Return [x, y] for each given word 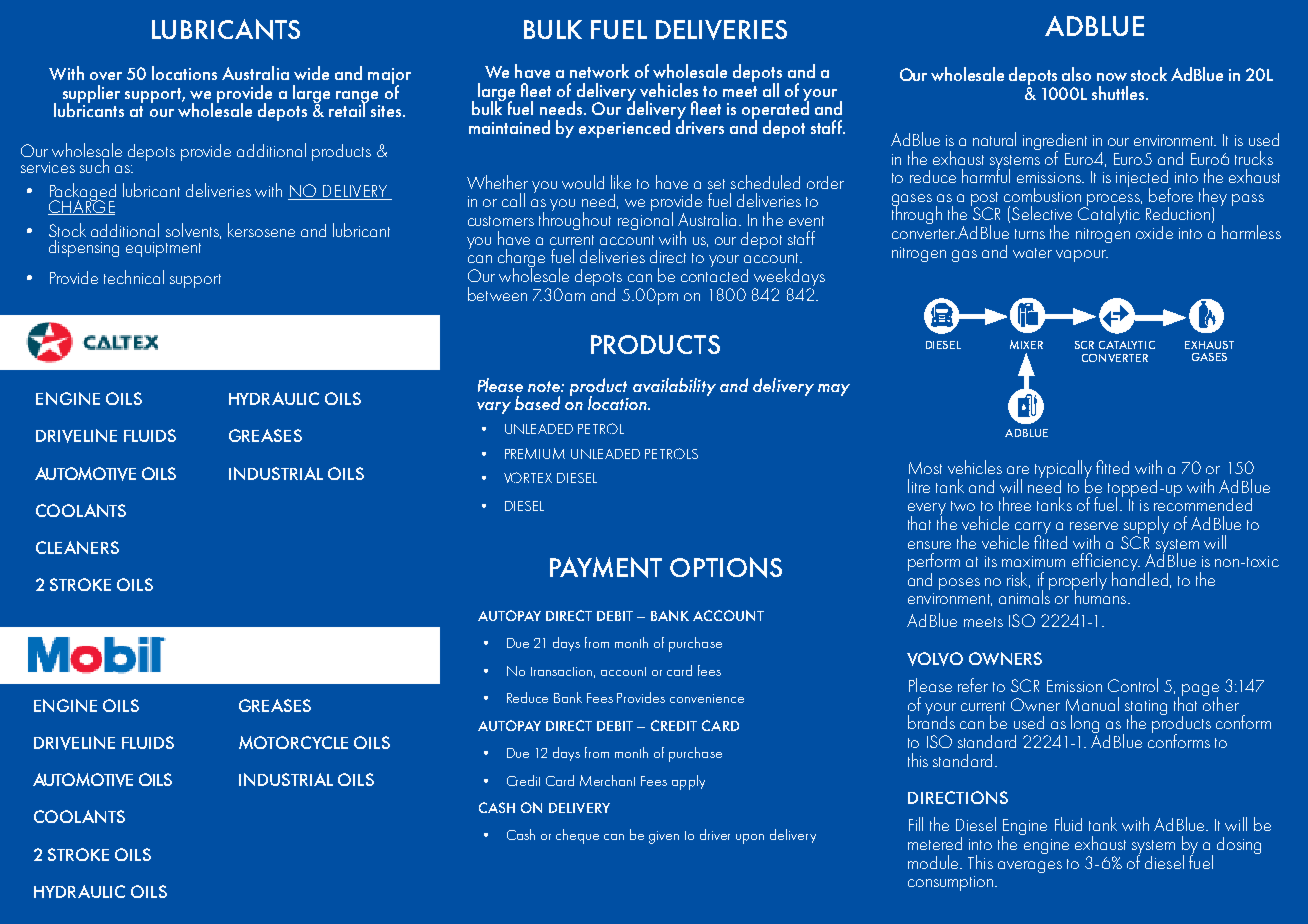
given [664, 837]
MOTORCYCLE [293, 742]
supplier [91, 95]
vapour [1082, 256]
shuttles [1119, 93]
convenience [707, 698]
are [1018, 470]
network [599, 71]
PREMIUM [535, 453]
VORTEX [528, 477]
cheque [577, 836]
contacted [714, 274]
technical [134, 277]
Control [1133, 685]
